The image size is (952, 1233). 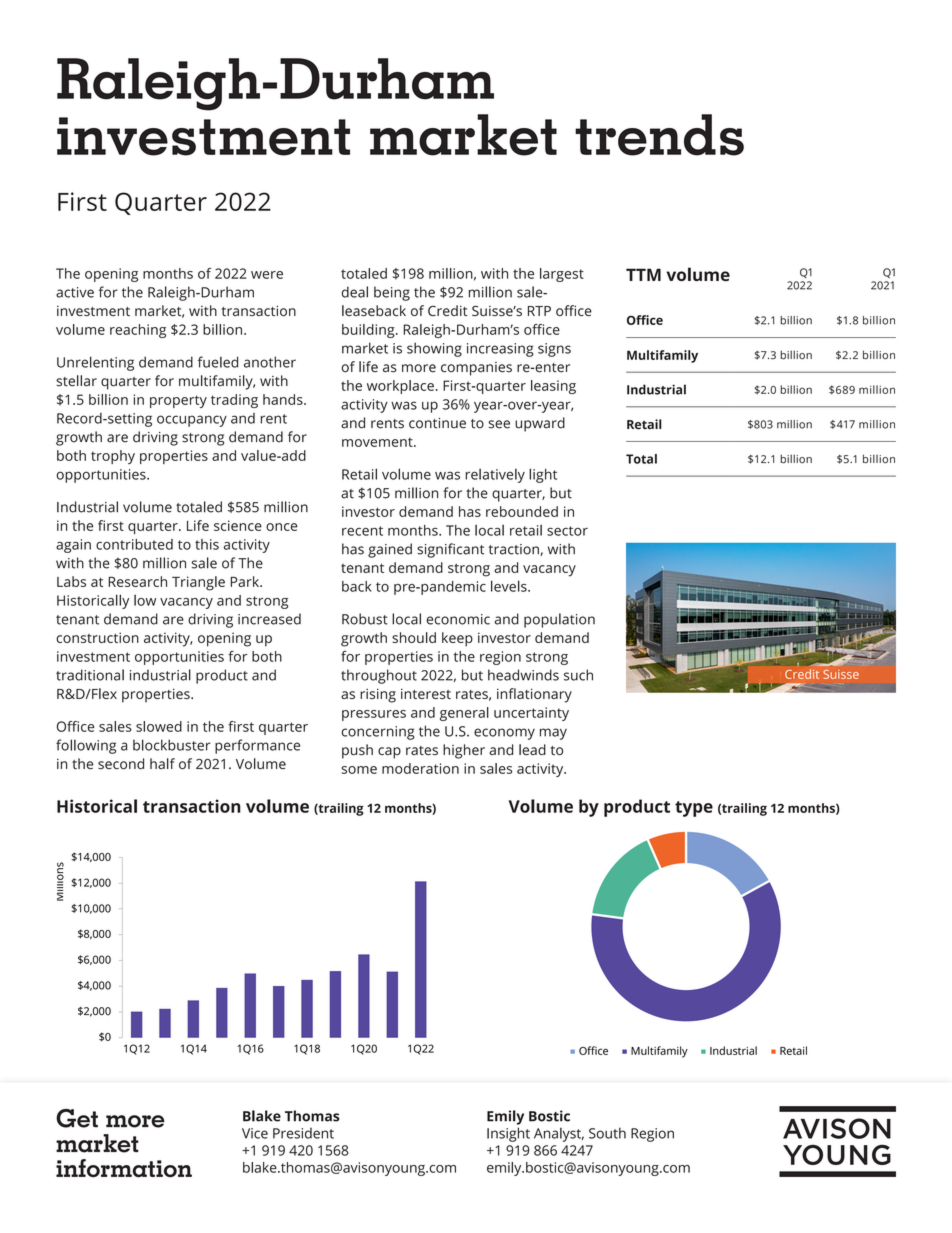 I want to click on being, so click(x=392, y=293).
